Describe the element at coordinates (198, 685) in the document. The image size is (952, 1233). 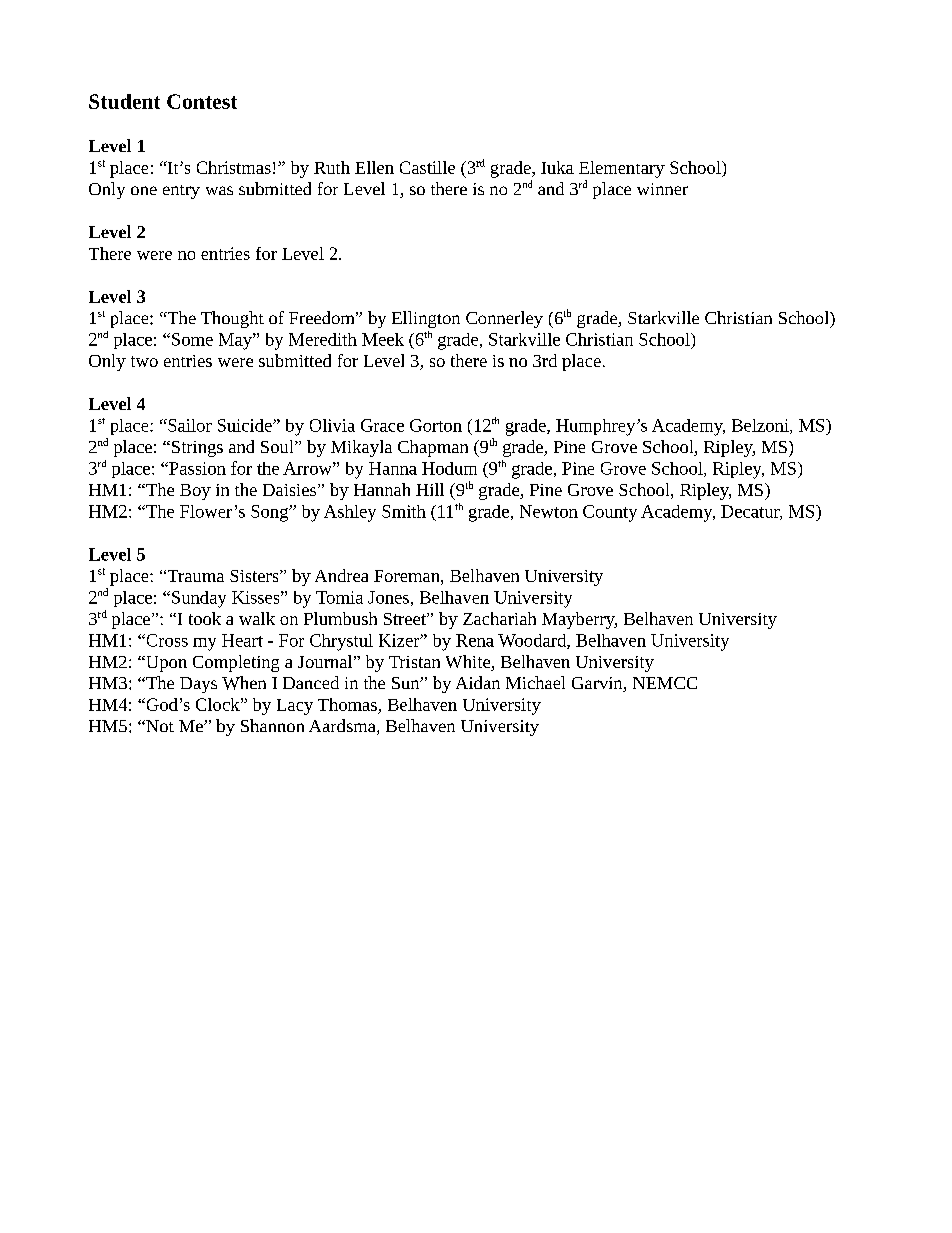
I see `Days` at that location.
